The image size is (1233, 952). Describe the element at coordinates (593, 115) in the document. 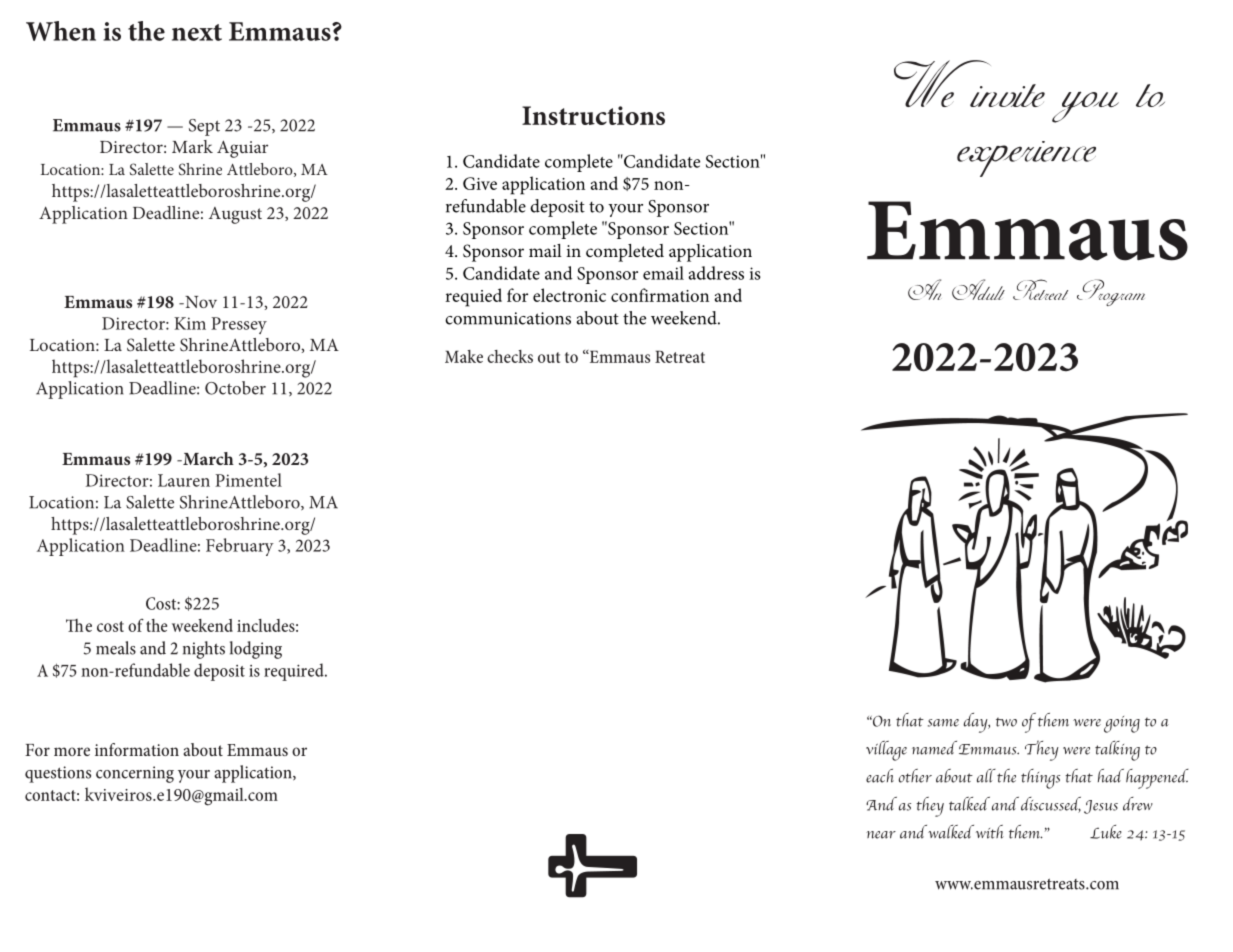

I see `Instructions` at that location.
